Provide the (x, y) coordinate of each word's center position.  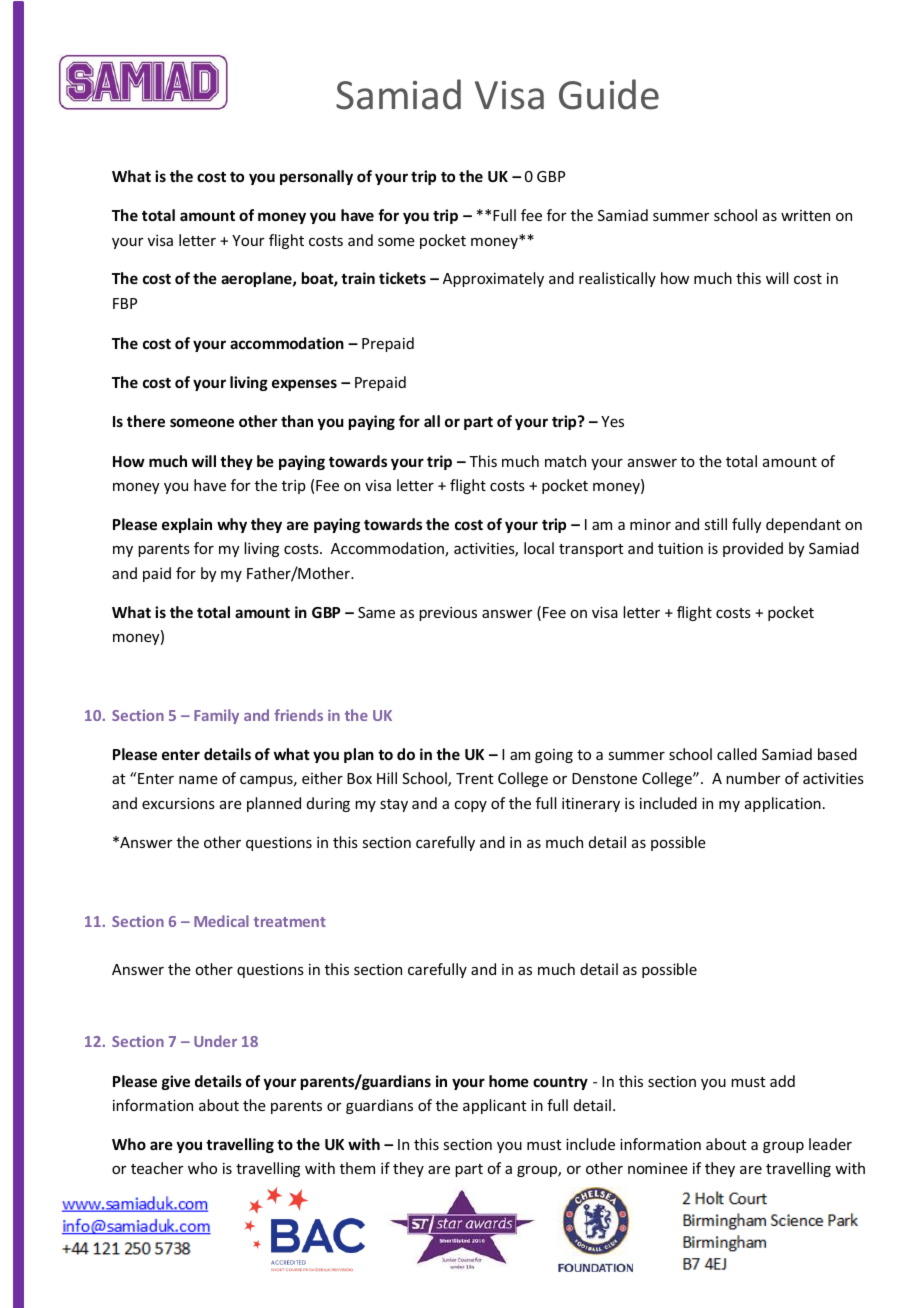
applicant (495, 1106)
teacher (157, 1168)
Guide (609, 94)
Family (216, 716)
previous (448, 614)
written (805, 215)
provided (753, 549)
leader (830, 1144)
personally (316, 177)
